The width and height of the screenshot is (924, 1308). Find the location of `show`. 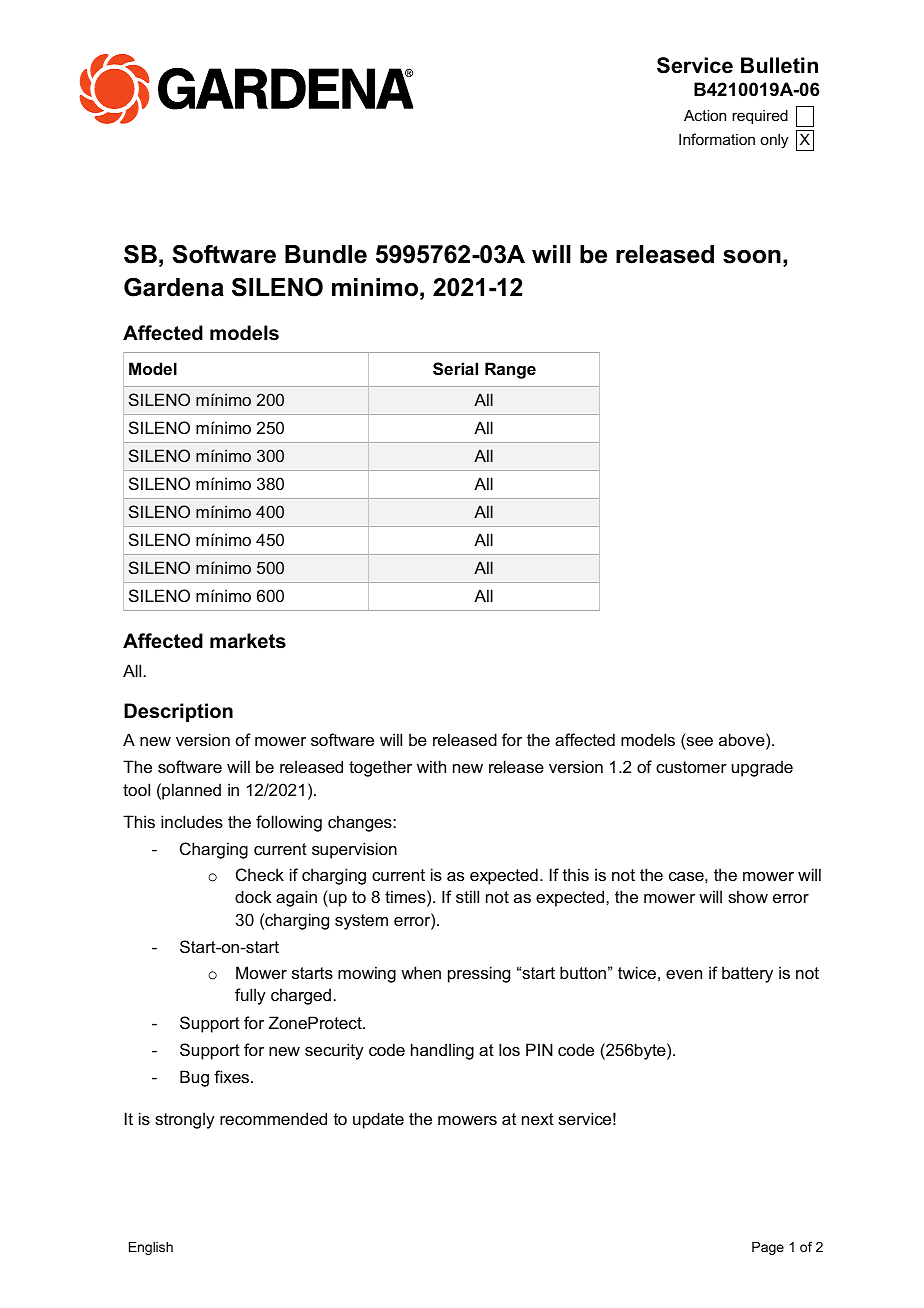

show is located at coordinates (748, 896).
